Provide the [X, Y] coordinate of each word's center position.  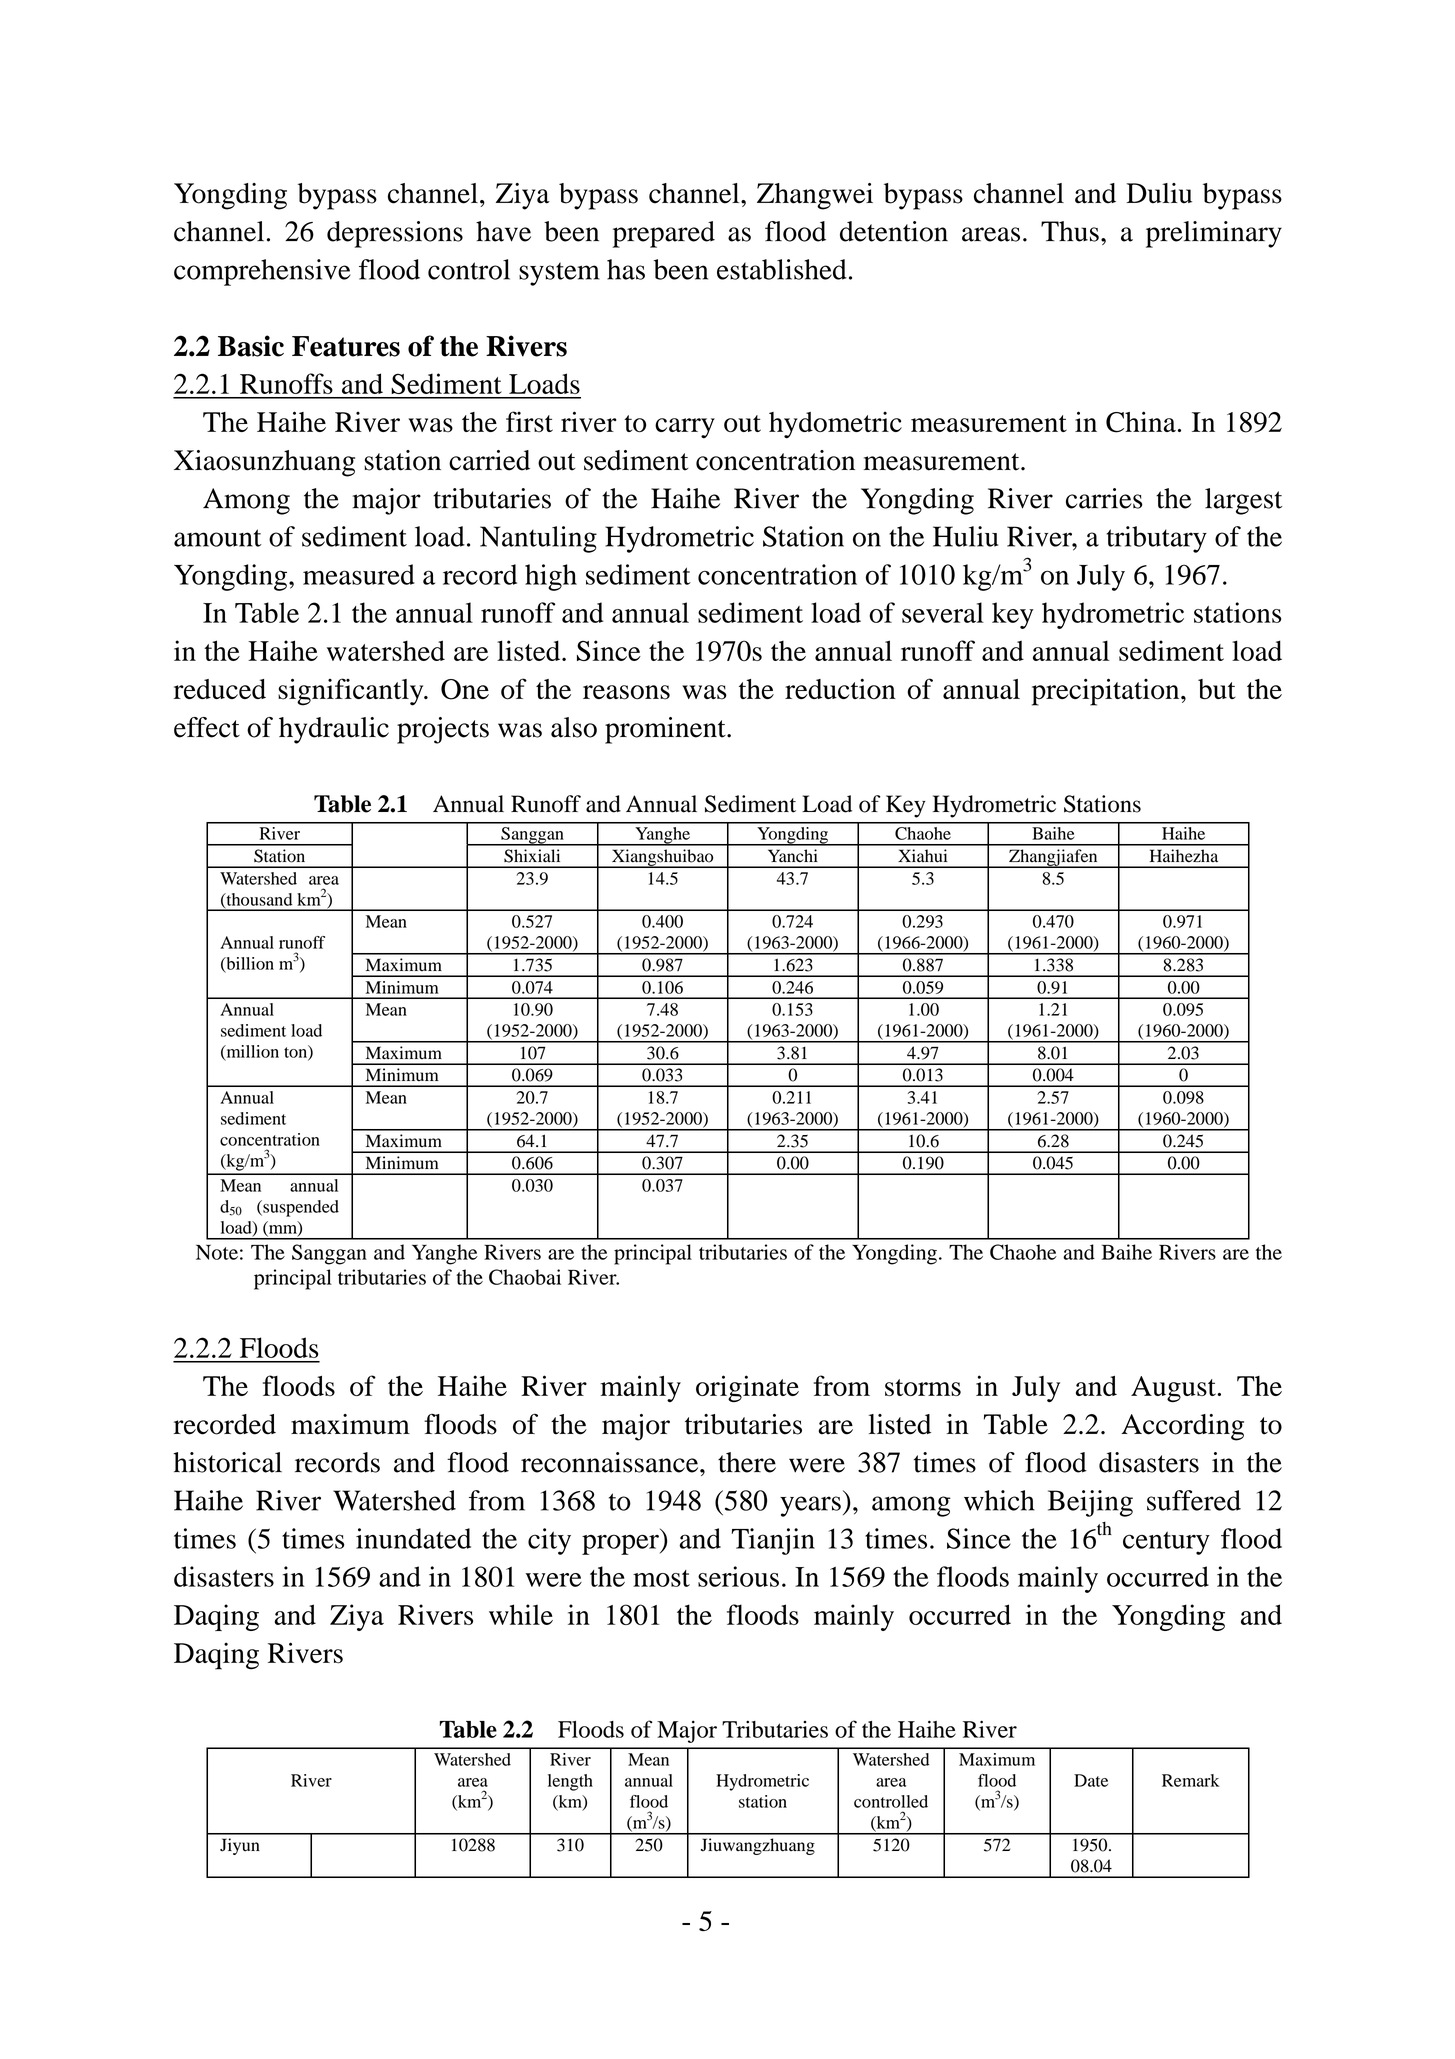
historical [227, 1462]
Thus [1070, 231]
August [1174, 1389]
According [1182, 1427]
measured [359, 574]
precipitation [1107, 692]
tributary [1157, 539]
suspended [300, 1208]
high [551, 577]
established [782, 269]
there [747, 1462]
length [570, 1782]
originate [747, 1388]
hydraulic [334, 730]
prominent [666, 730]
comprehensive [262, 272]
